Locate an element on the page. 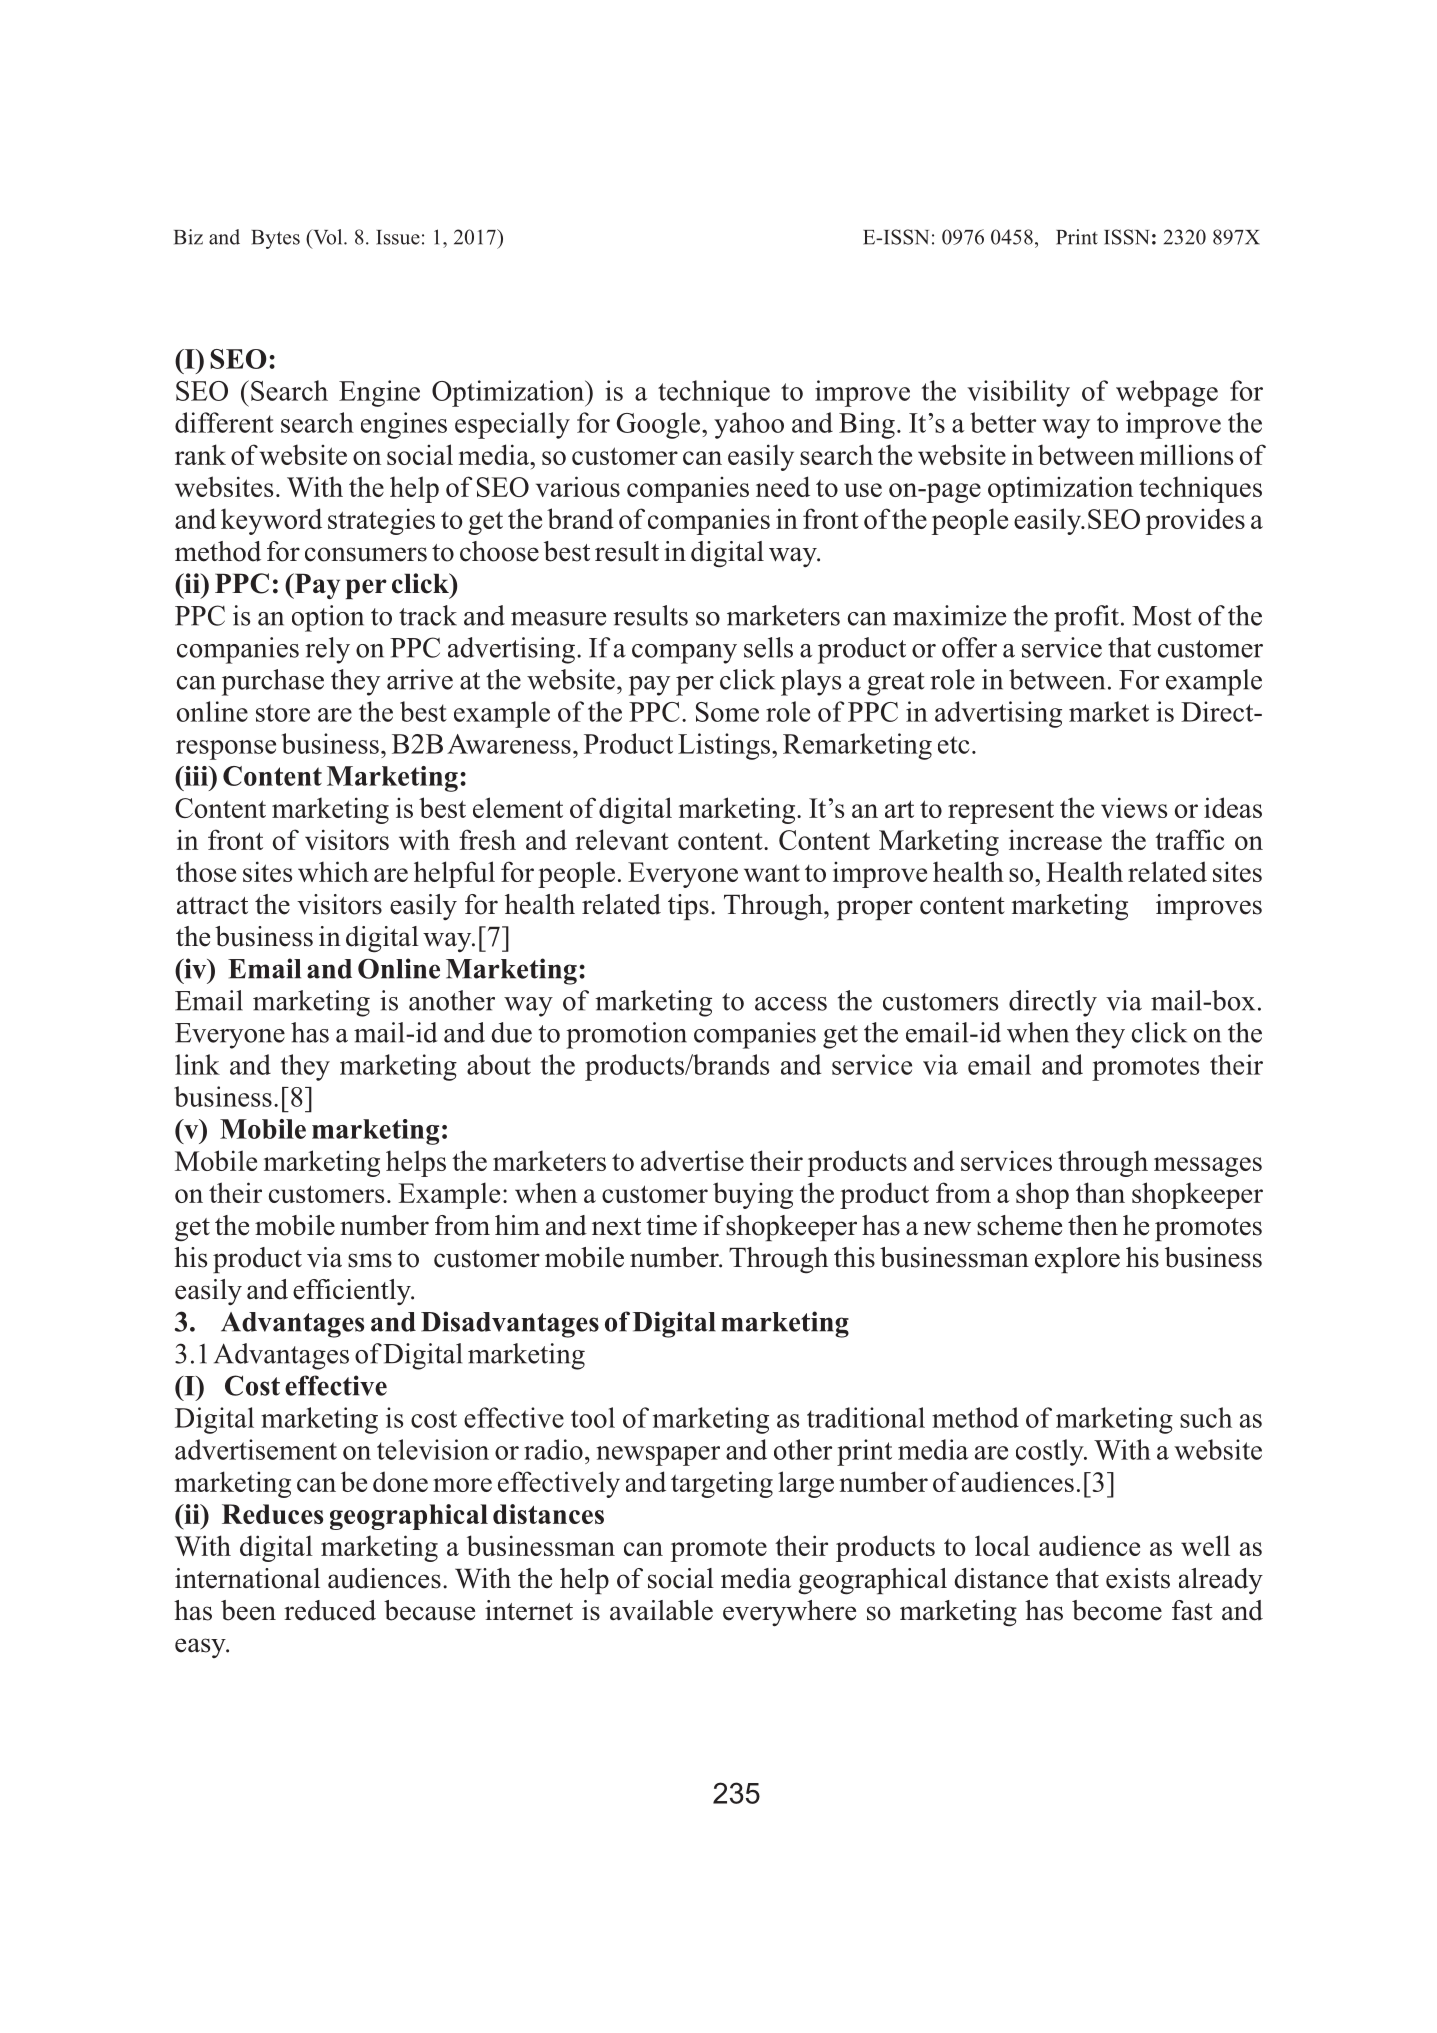 This document has width=1437, height=2033. increase is located at coordinates (1055, 840).
